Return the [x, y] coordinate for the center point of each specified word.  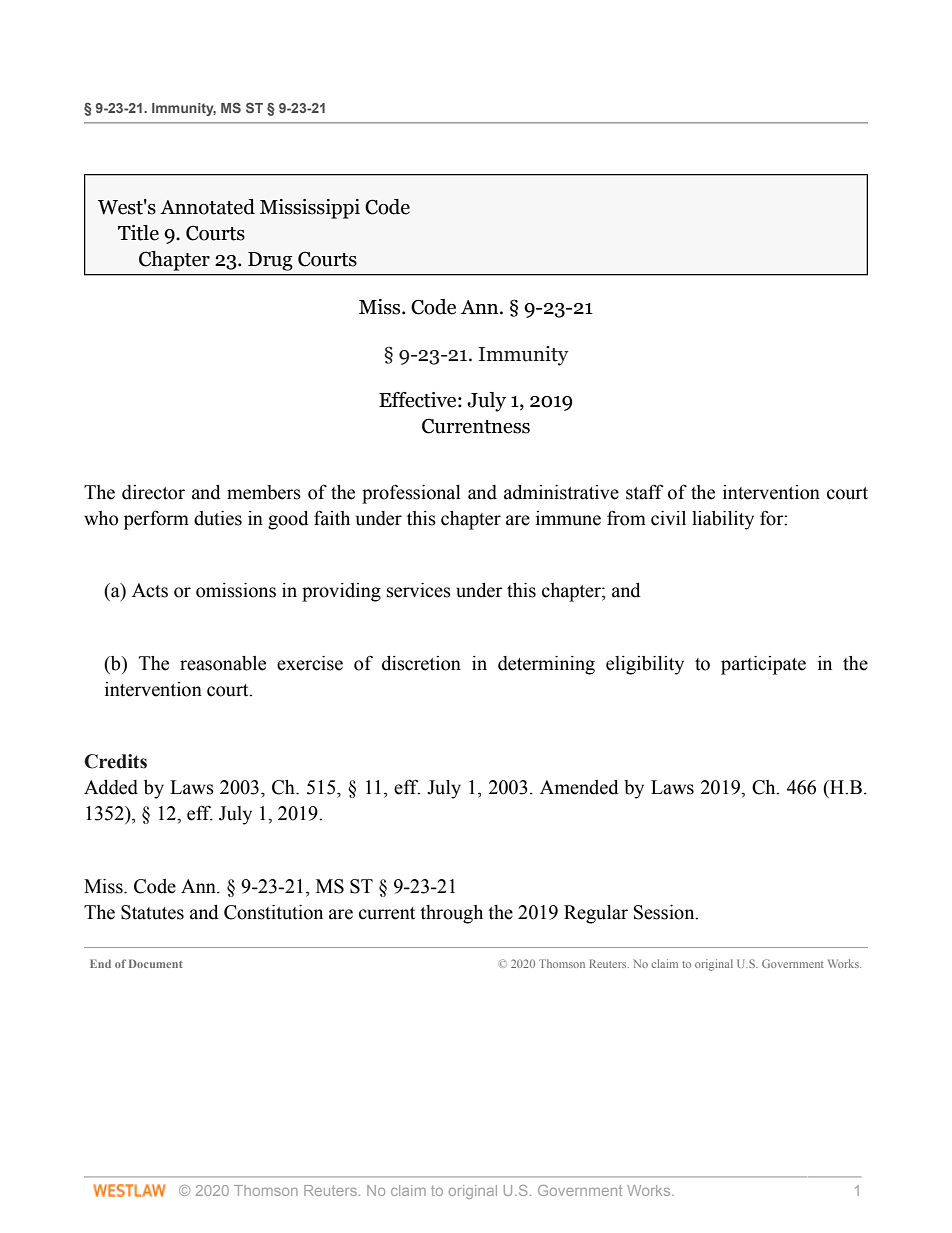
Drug [270, 261]
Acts [150, 590]
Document [156, 963]
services [419, 590]
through [451, 914]
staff [644, 492]
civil [668, 518]
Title [138, 233]
